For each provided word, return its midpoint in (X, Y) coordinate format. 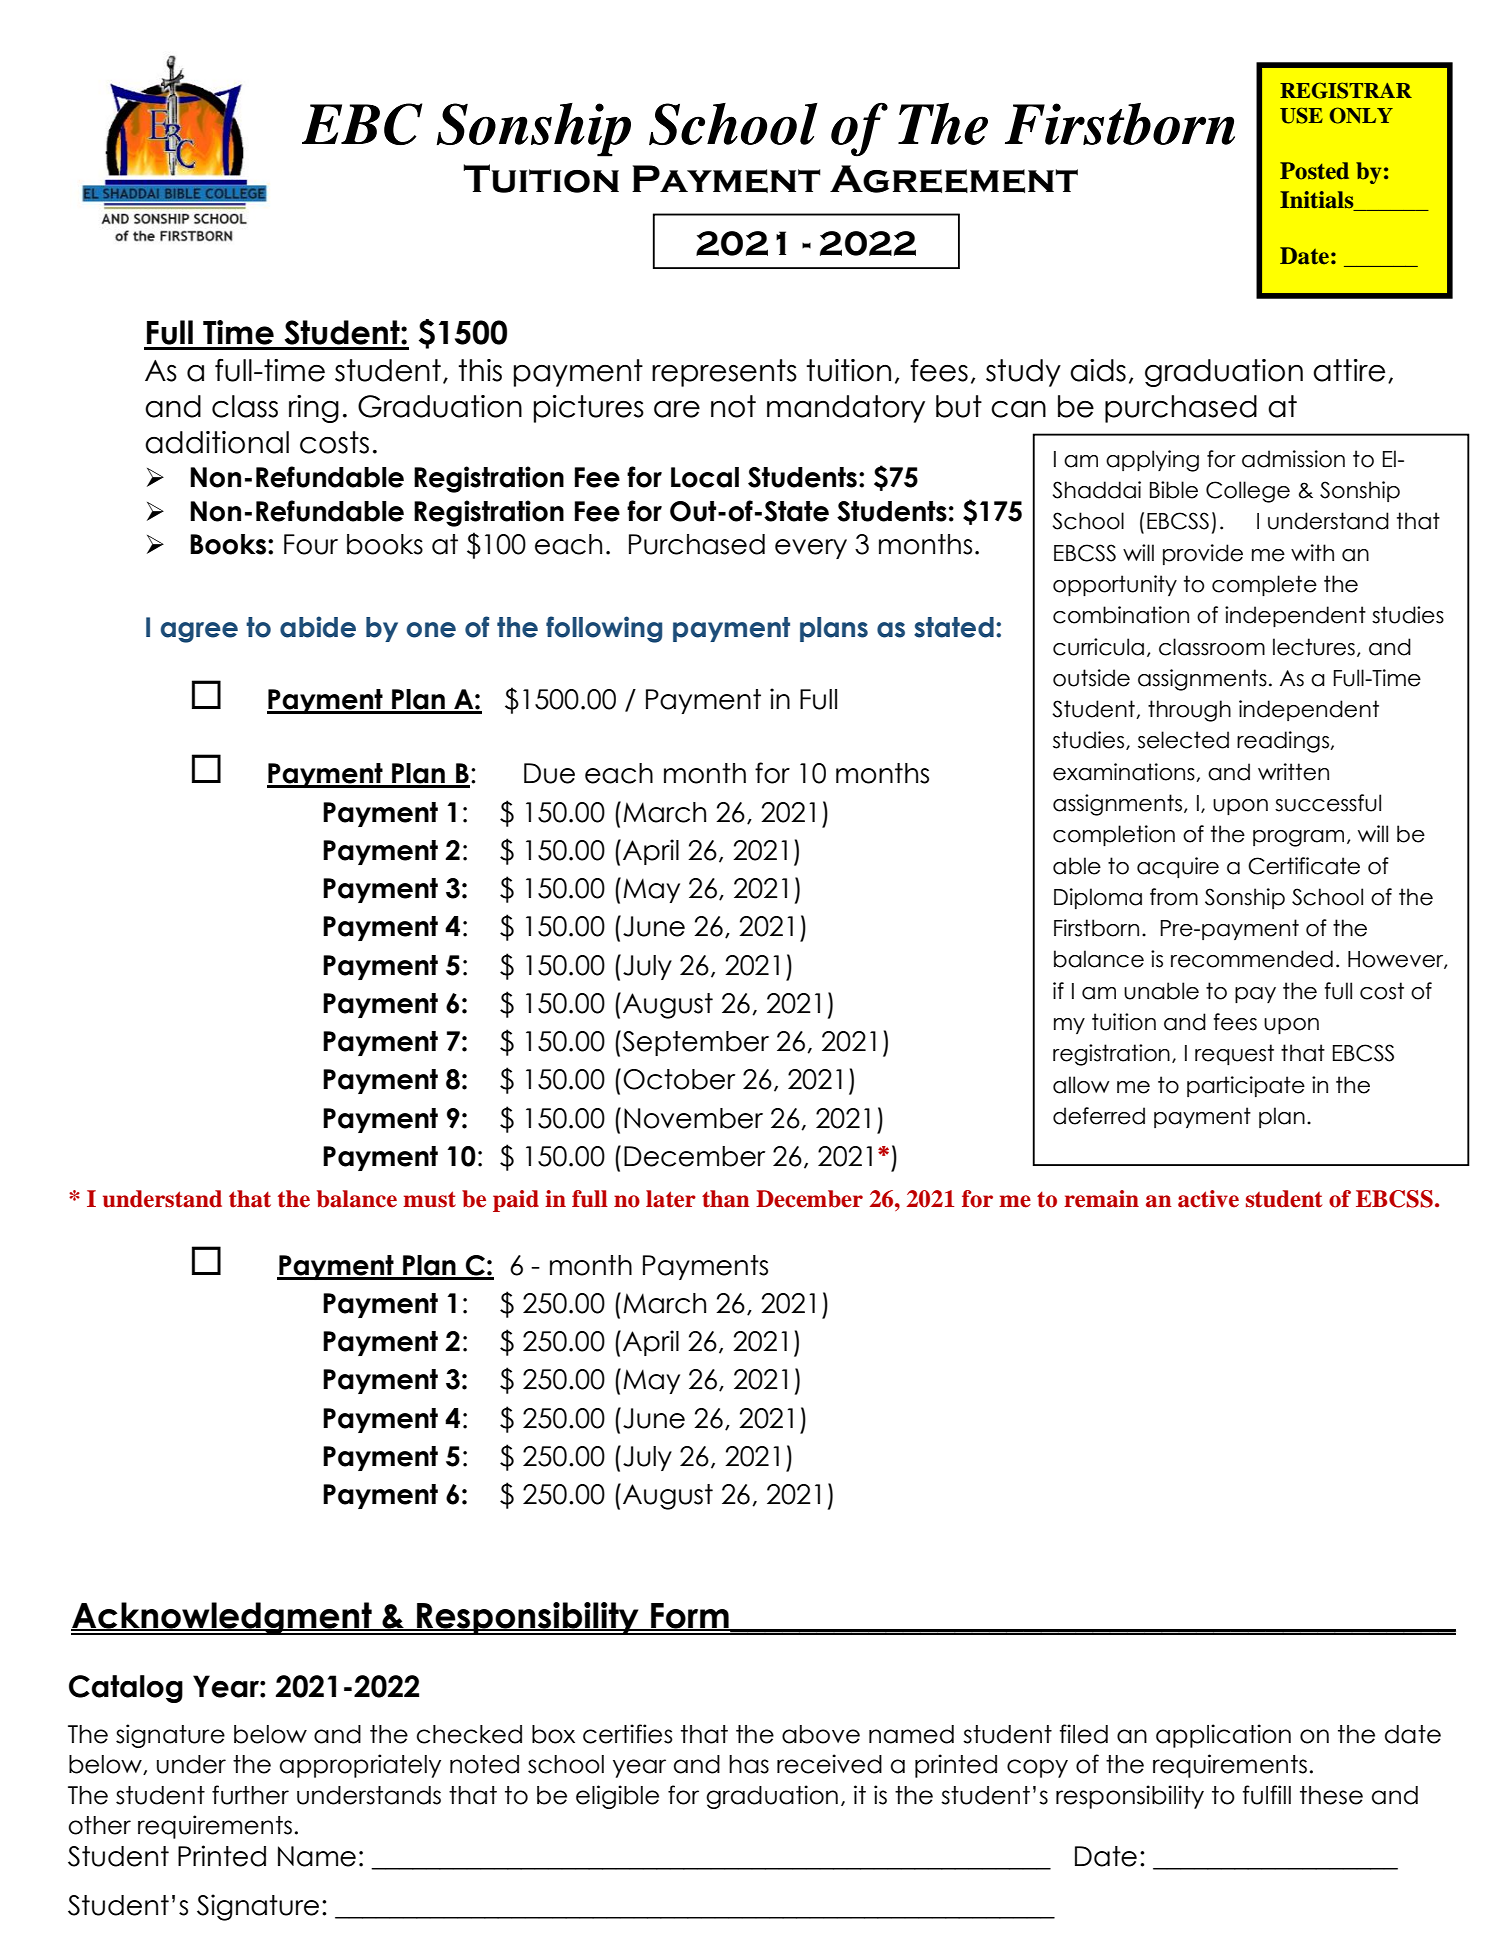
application (1223, 1736)
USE (1301, 115)
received (829, 1764)
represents (724, 373)
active (1208, 1199)
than (726, 1199)
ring (314, 409)
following (604, 629)
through (1189, 711)
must (429, 1199)
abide (318, 627)
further (250, 1795)
